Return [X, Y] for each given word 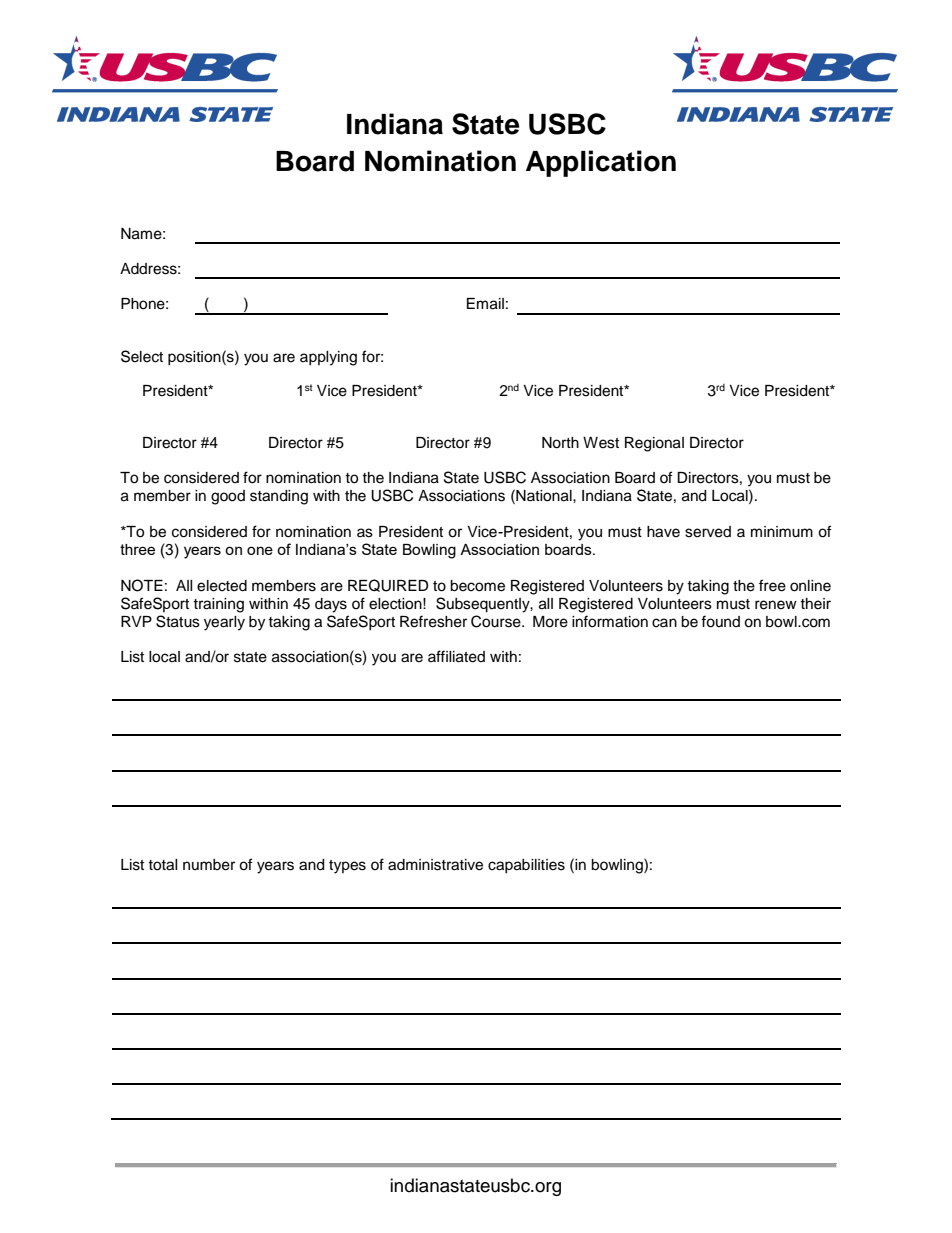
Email [485, 304]
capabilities [526, 866]
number [209, 865]
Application [601, 163]
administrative [435, 865]
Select [142, 356]
